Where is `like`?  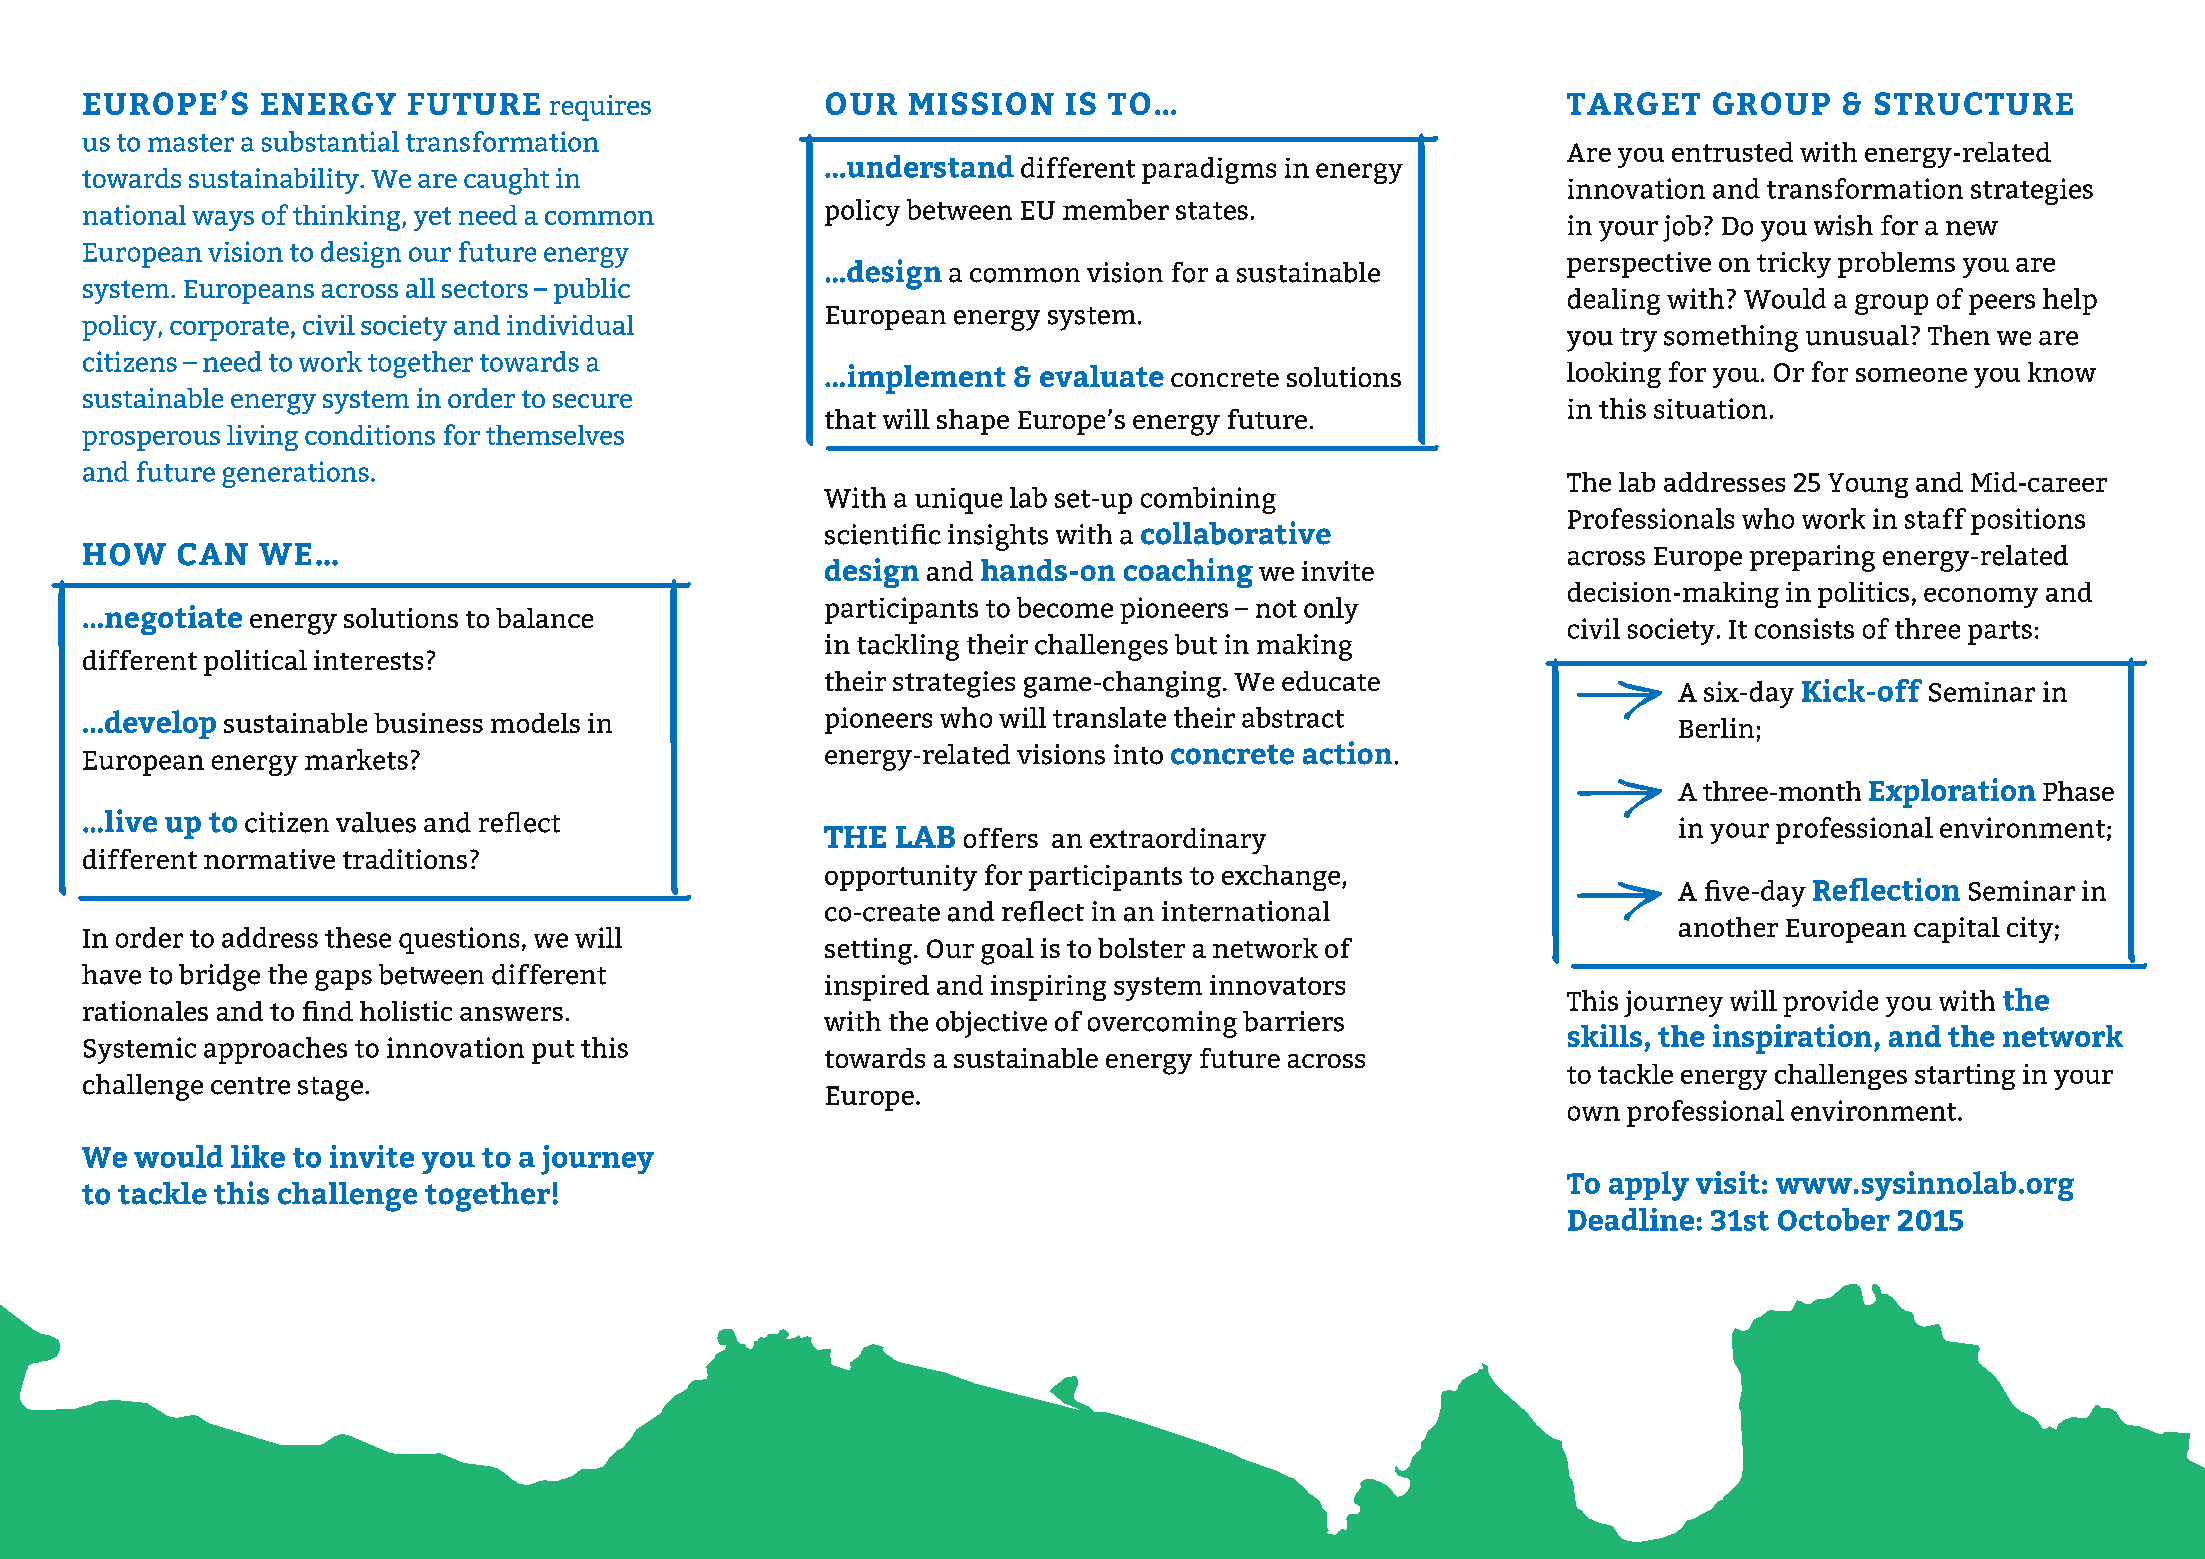
like is located at coordinates (258, 1156).
